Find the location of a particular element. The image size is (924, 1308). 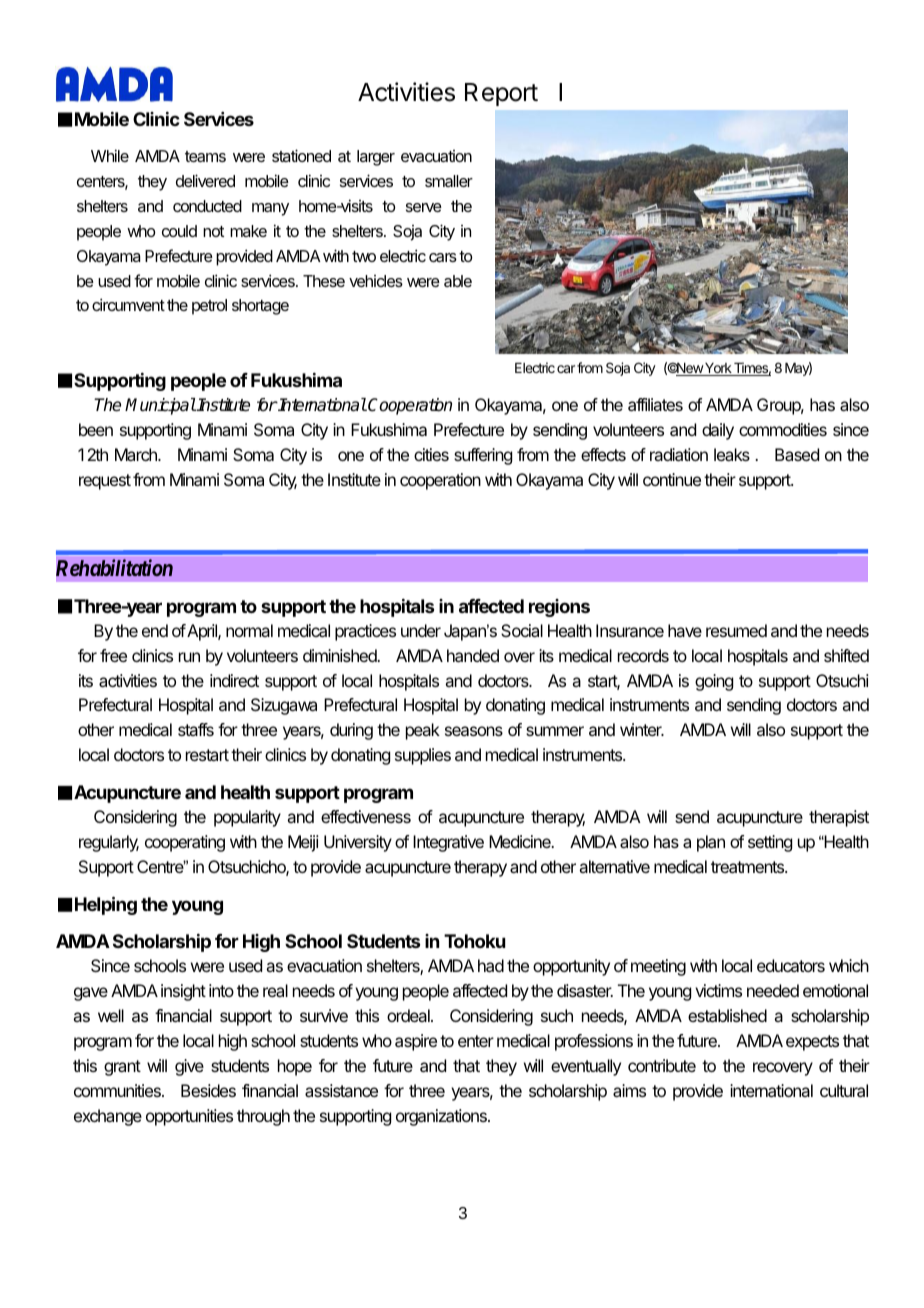

leaks is located at coordinates (732, 454).
